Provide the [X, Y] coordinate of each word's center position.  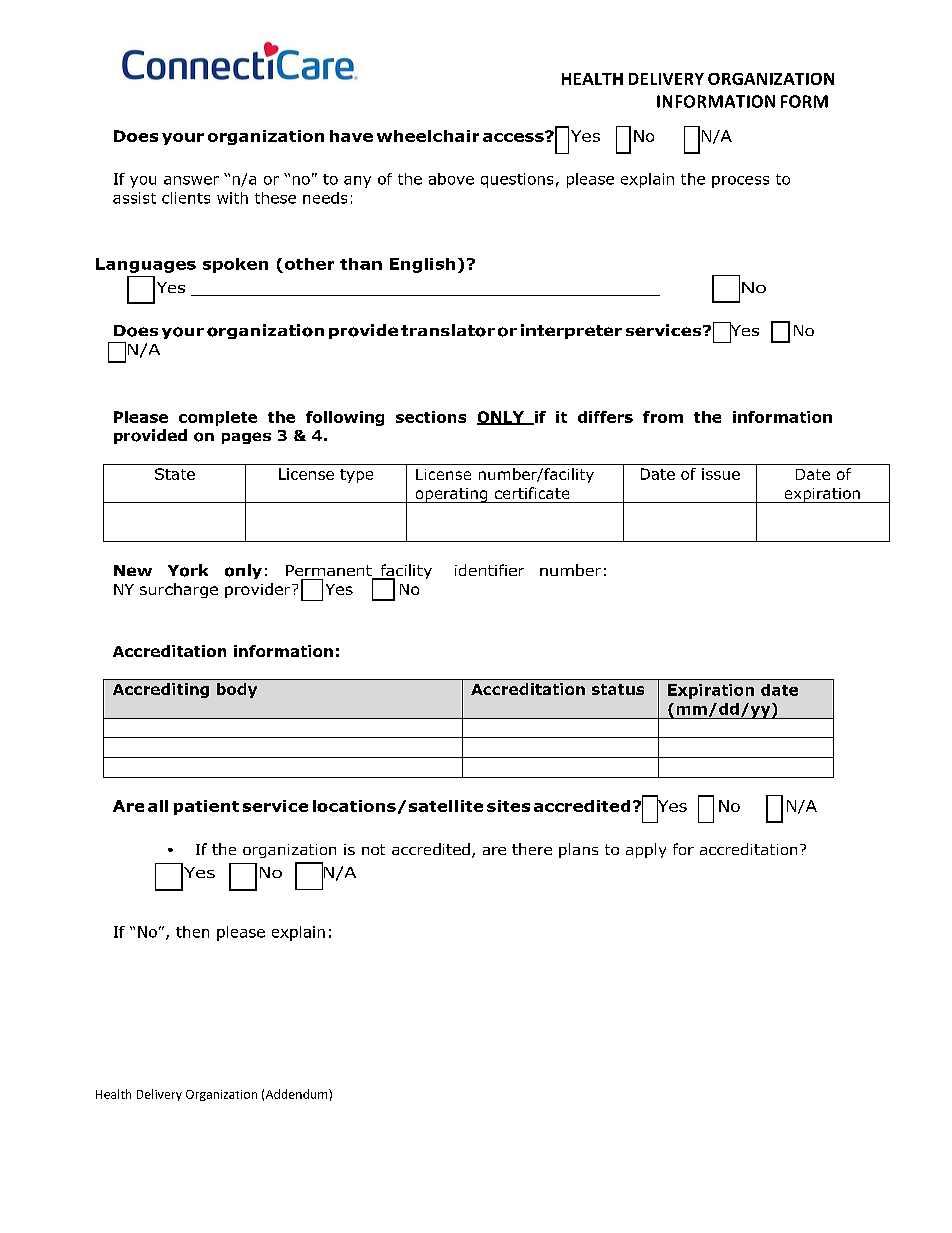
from [663, 417]
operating [451, 495]
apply [646, 850]
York [188, 570]
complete [218, 418]
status [618, 689]
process [740, 182]
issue [721, 474]
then [192, 932]
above [451, 179]
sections [431, 417]
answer [191, 180]
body [237, 690]
